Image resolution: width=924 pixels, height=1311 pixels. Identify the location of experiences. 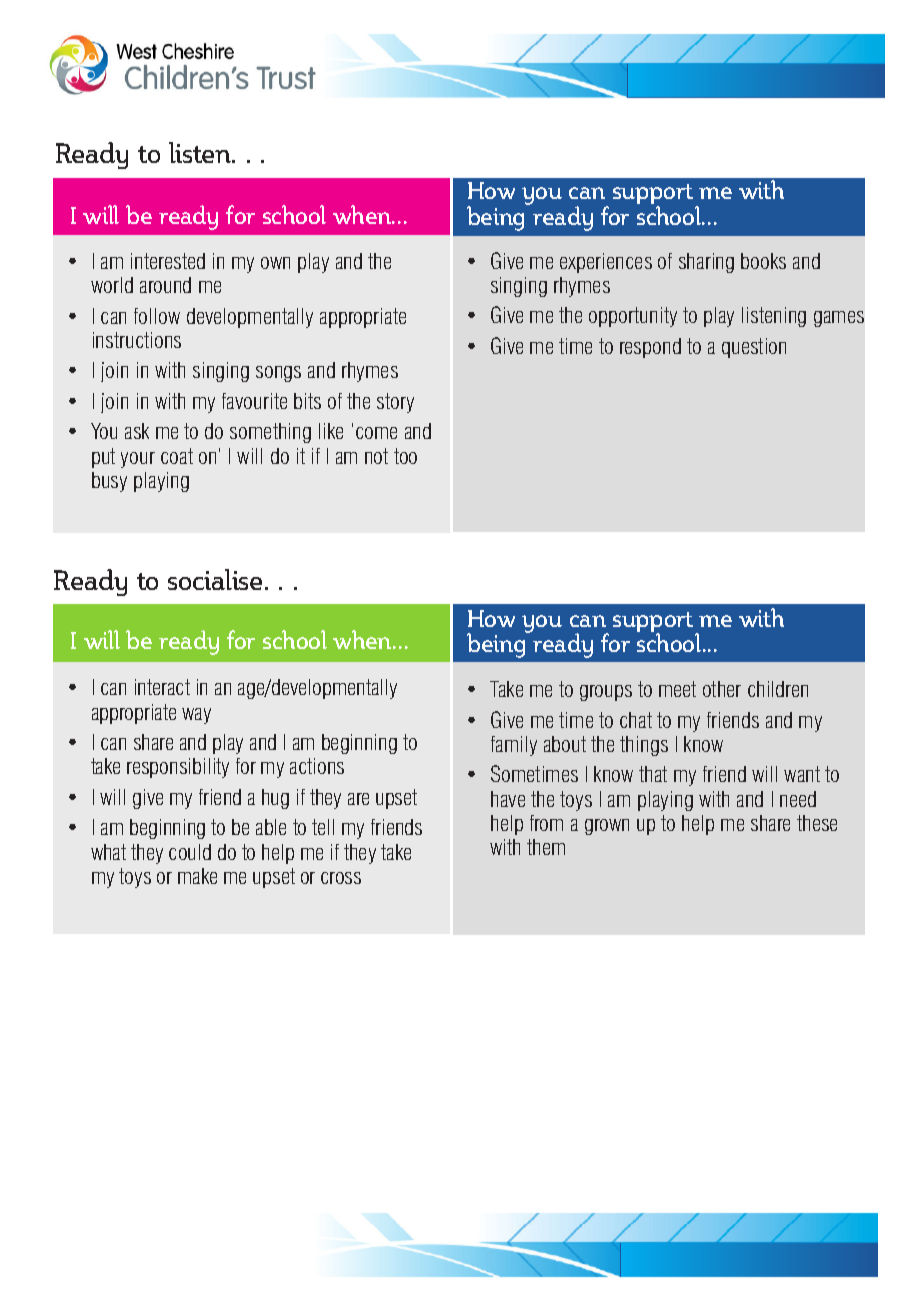
(606, 263).
